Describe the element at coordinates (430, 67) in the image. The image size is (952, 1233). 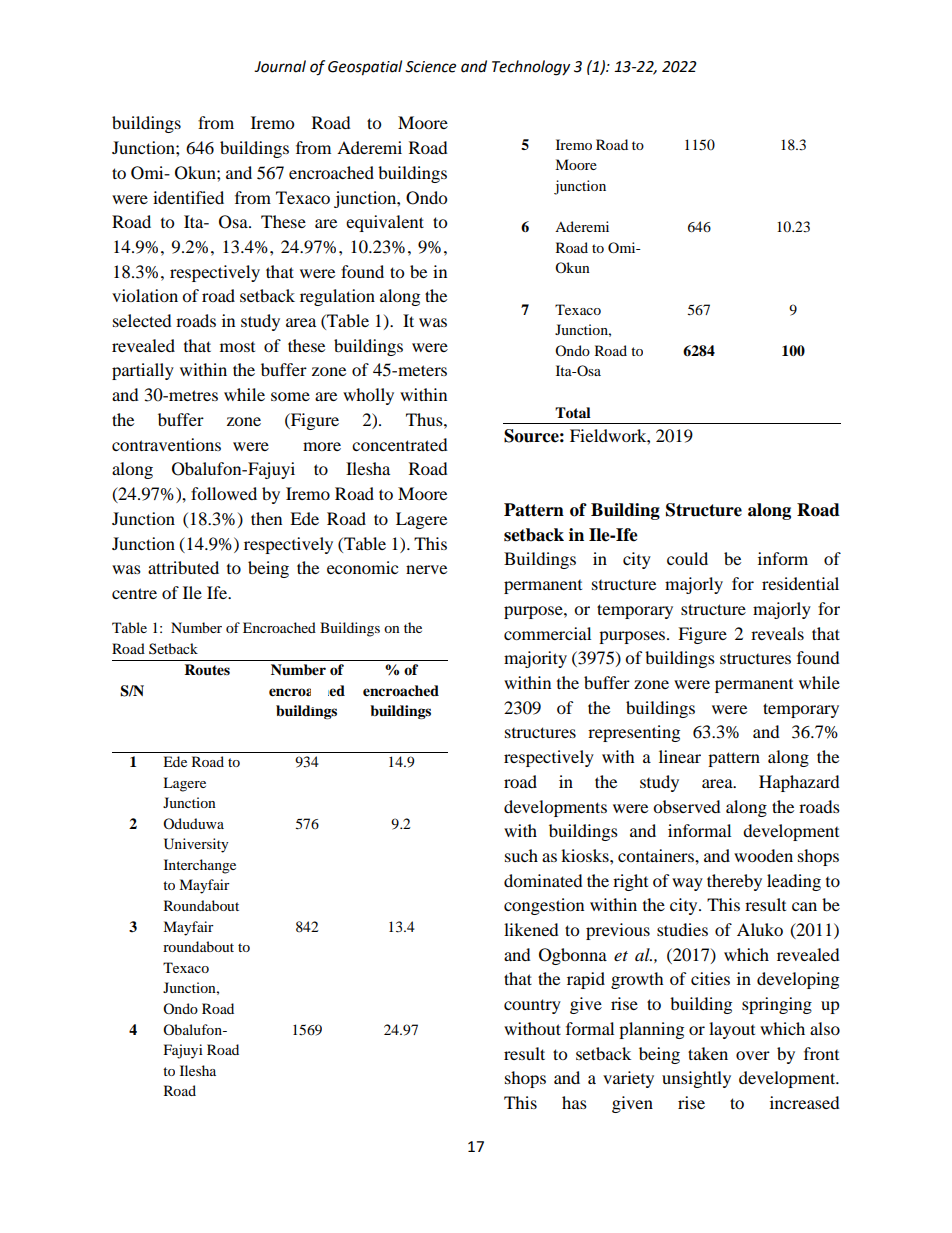
I see `Science` at that location.
